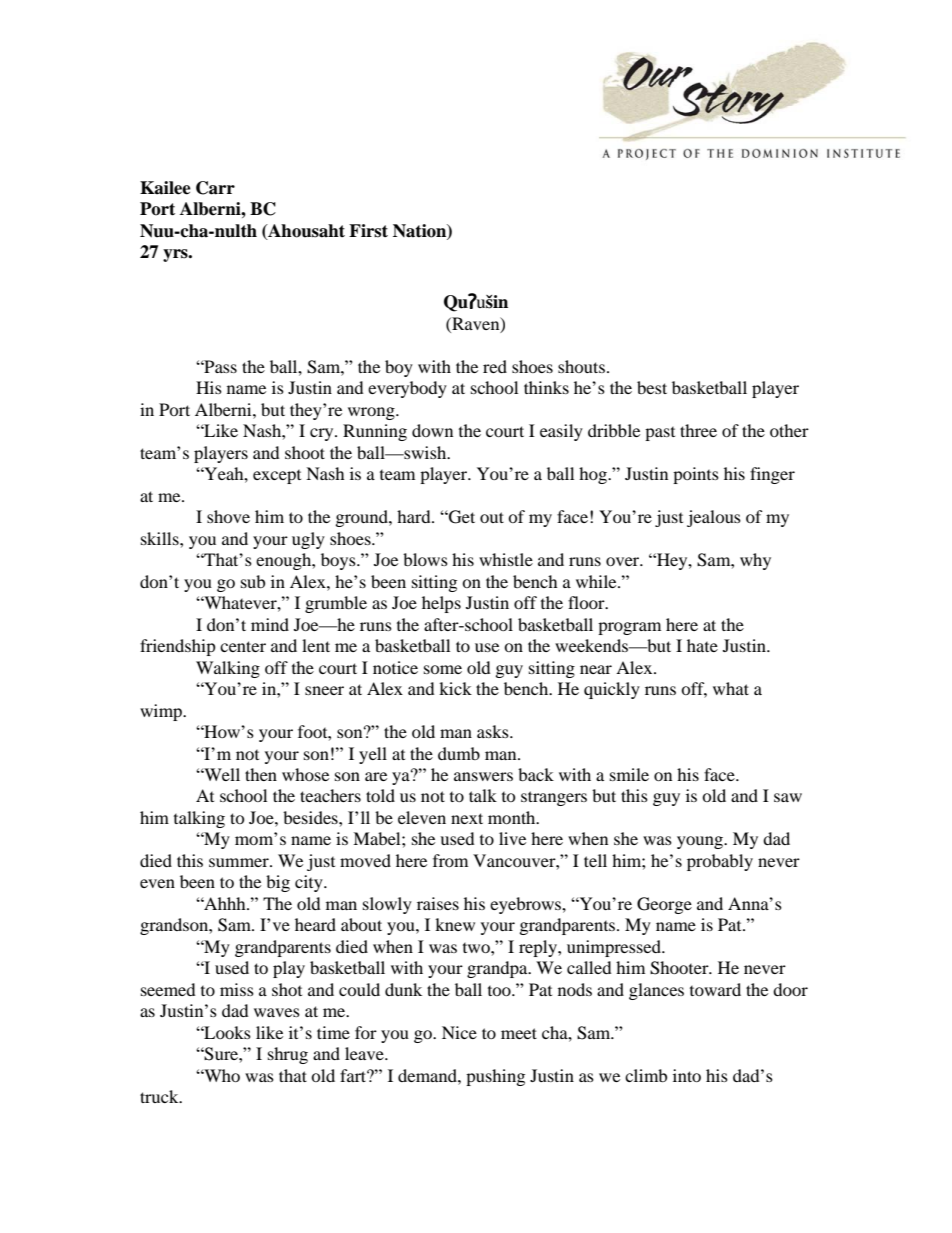 This screenshot has height=1233, width=952. What do you see at coordinates (368, 231) in the screenshot?
I see `First` at bounding box center [368, 231].
